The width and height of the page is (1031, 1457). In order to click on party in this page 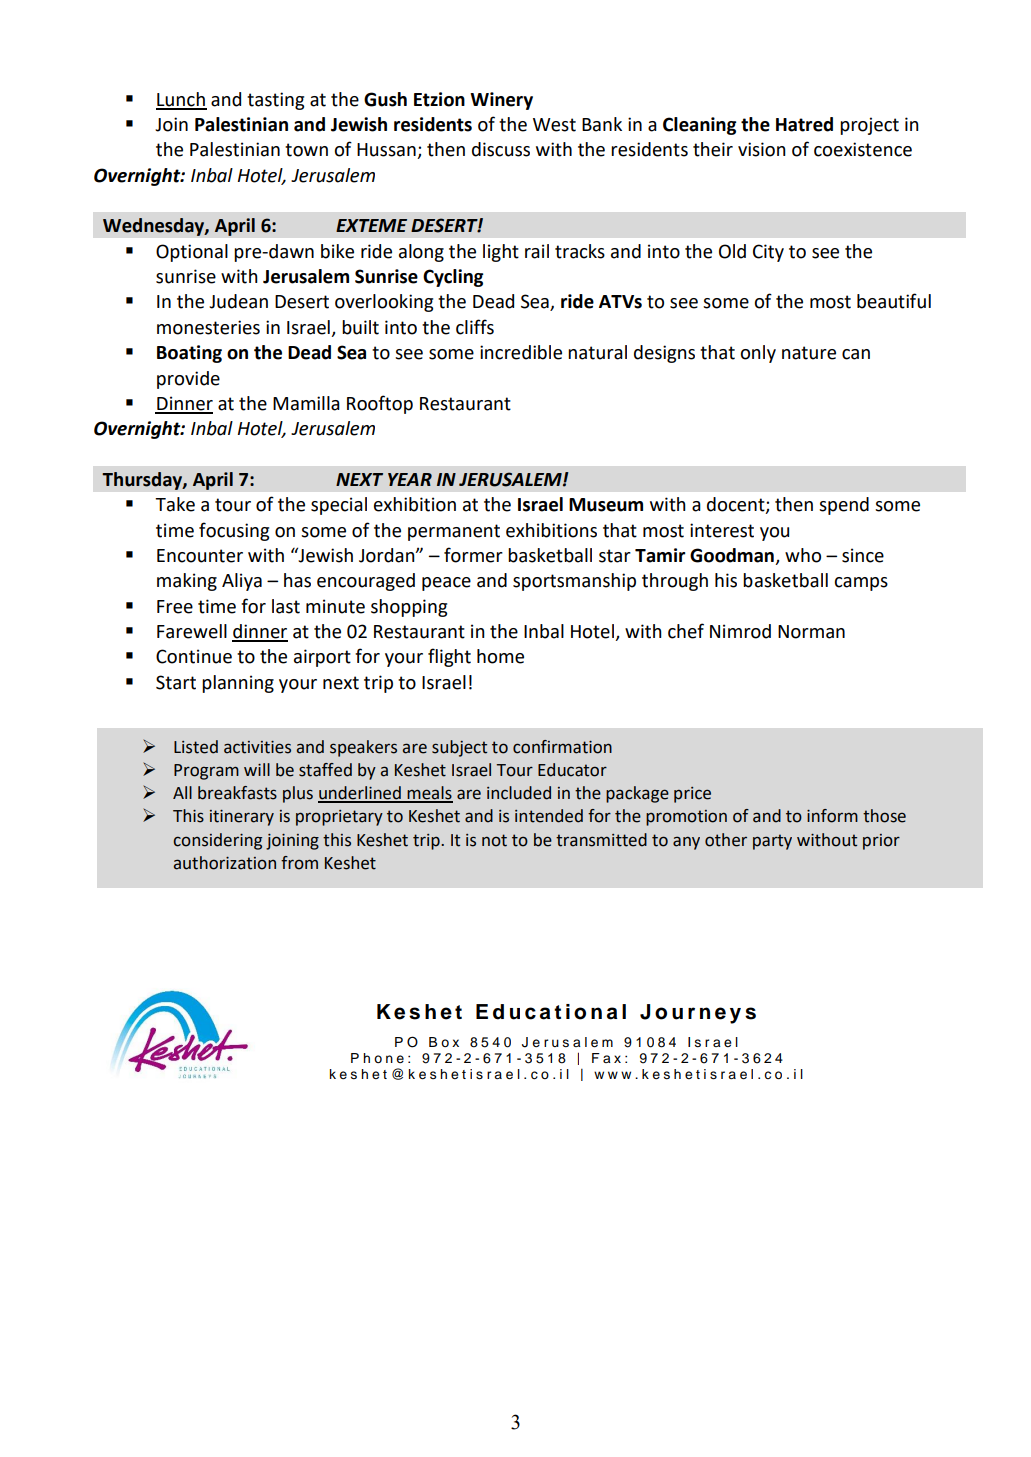, I will do `click(772, 842)`.
